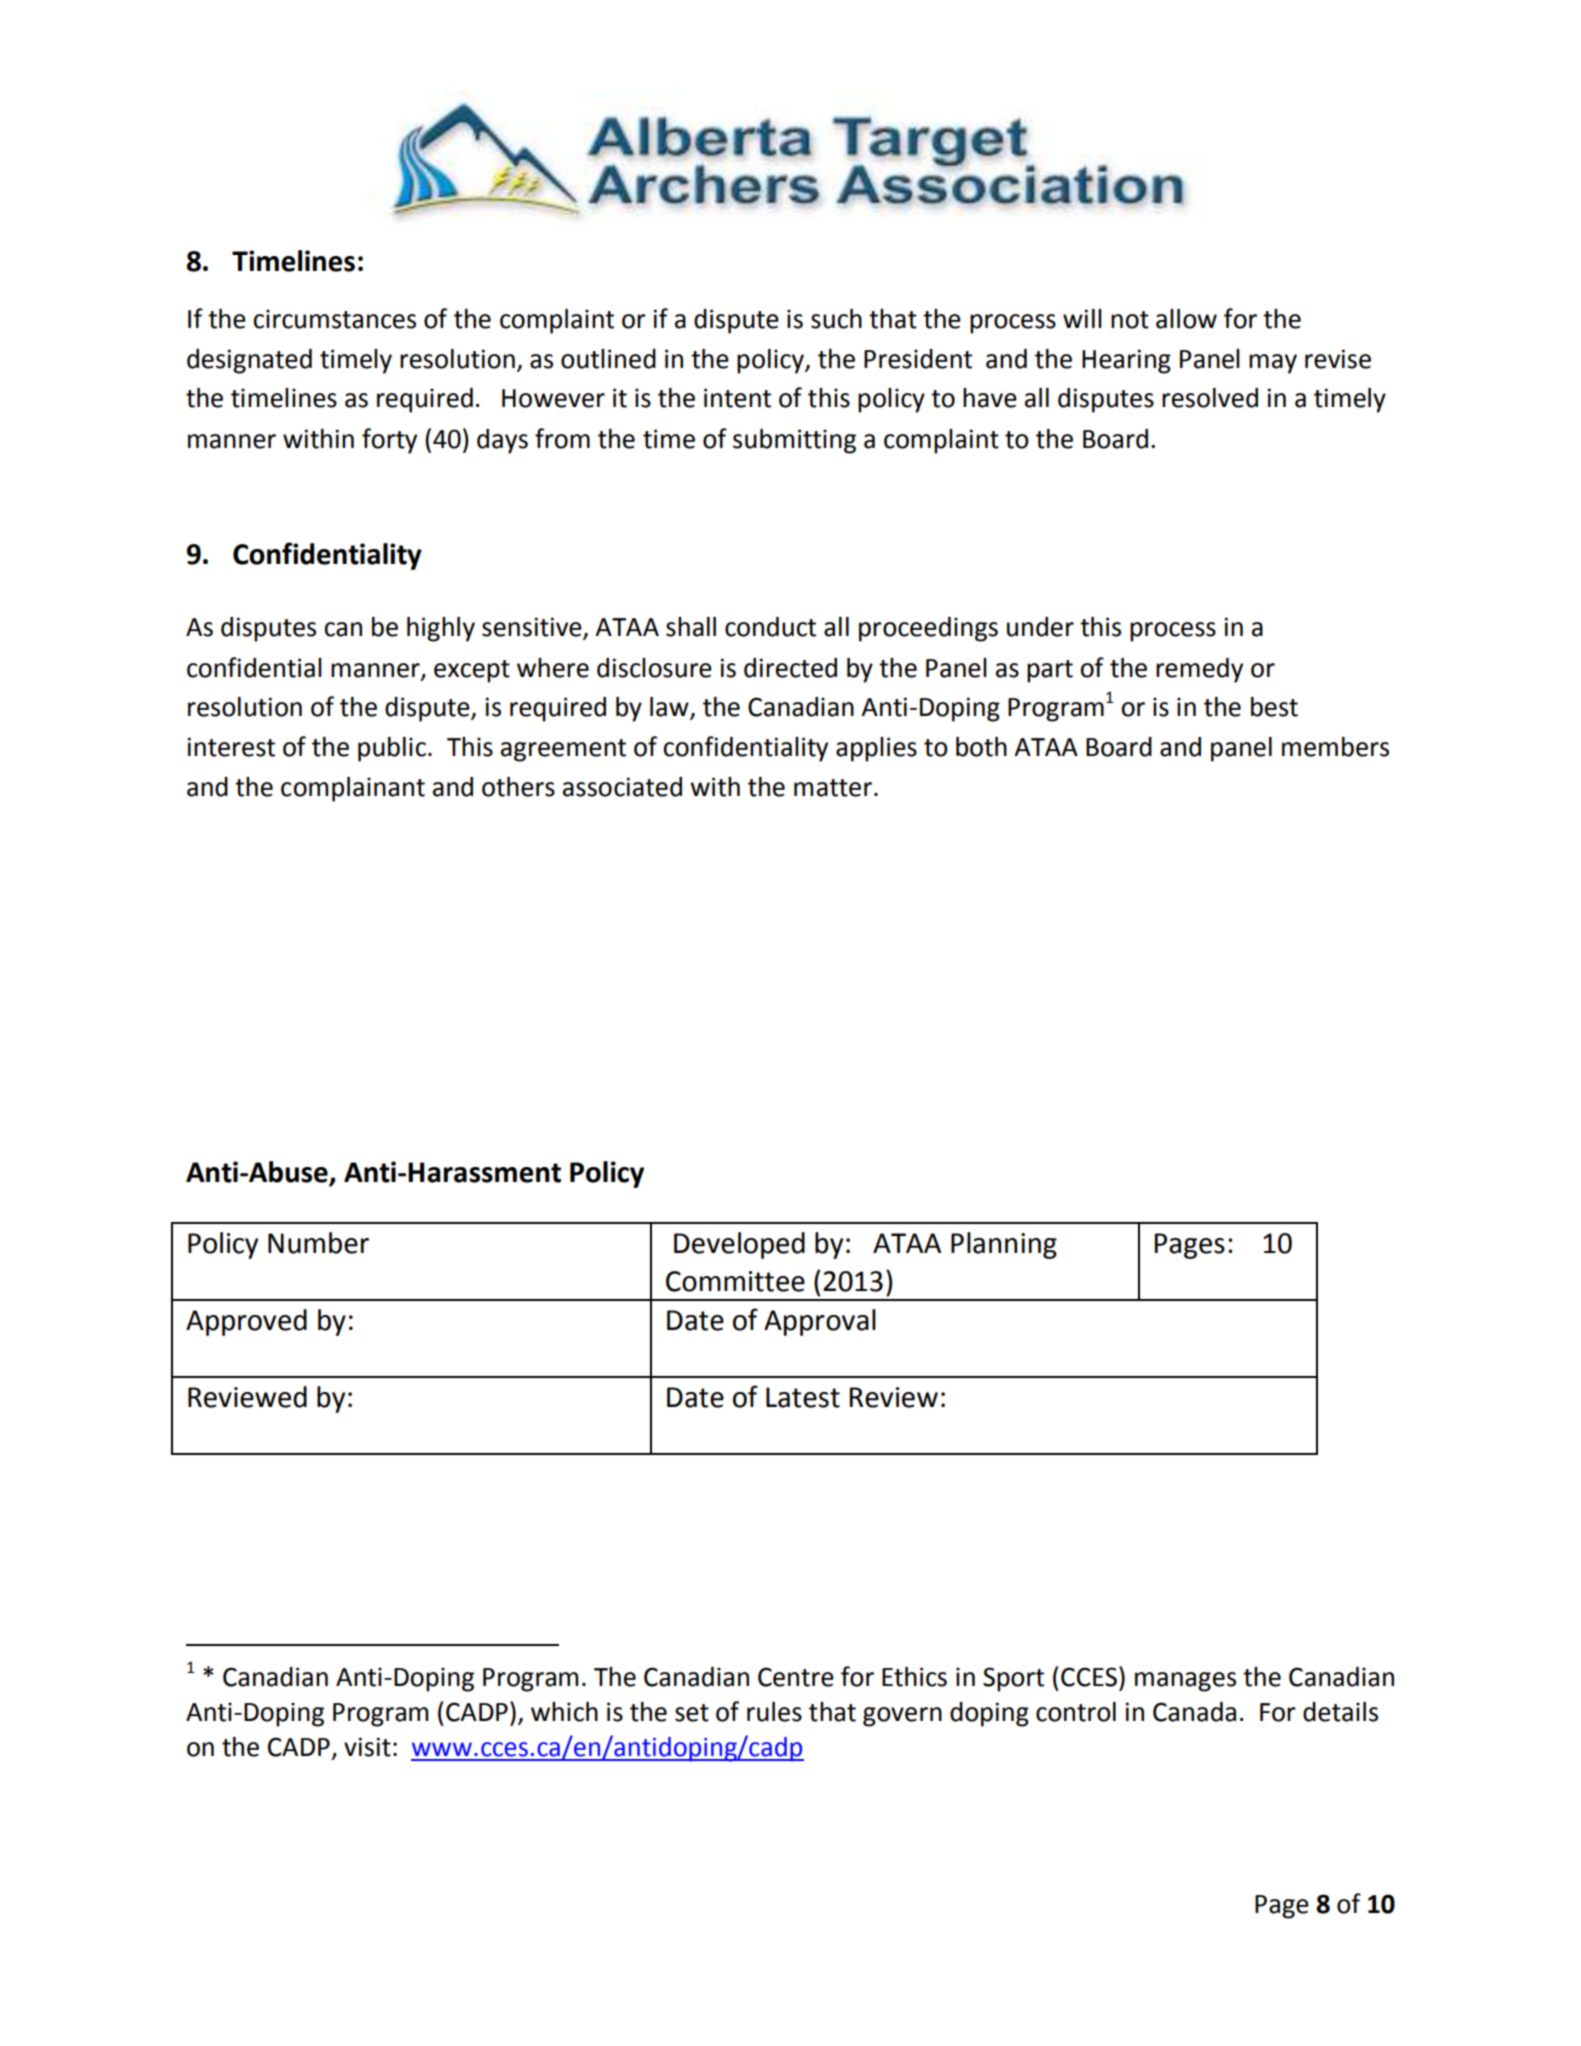 The height and width of the page is (2046, 1581). I want to click on Approval, so click(820, 1322).
